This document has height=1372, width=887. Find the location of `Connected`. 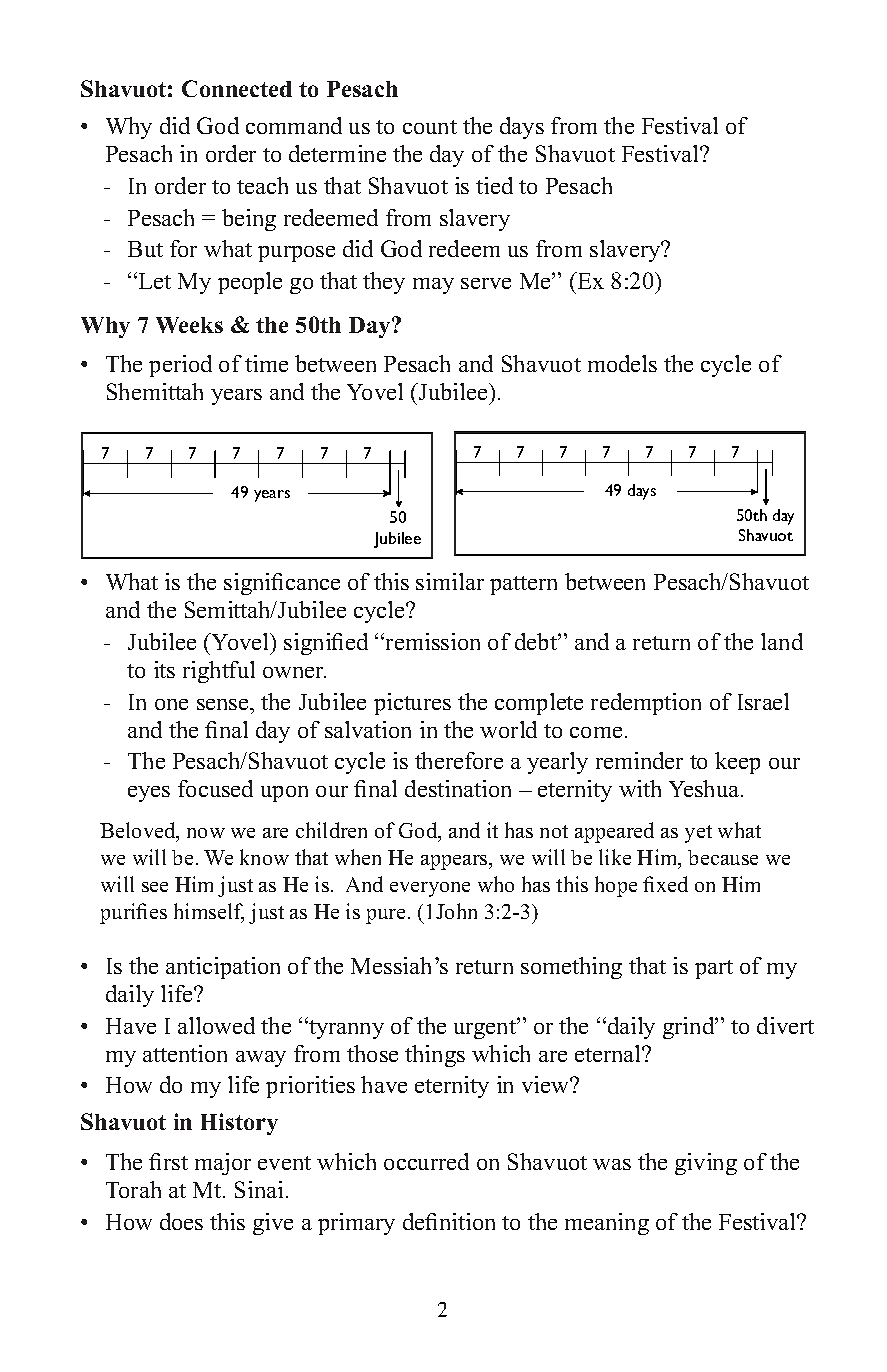

Connected is located at coordinates (237, 88).
